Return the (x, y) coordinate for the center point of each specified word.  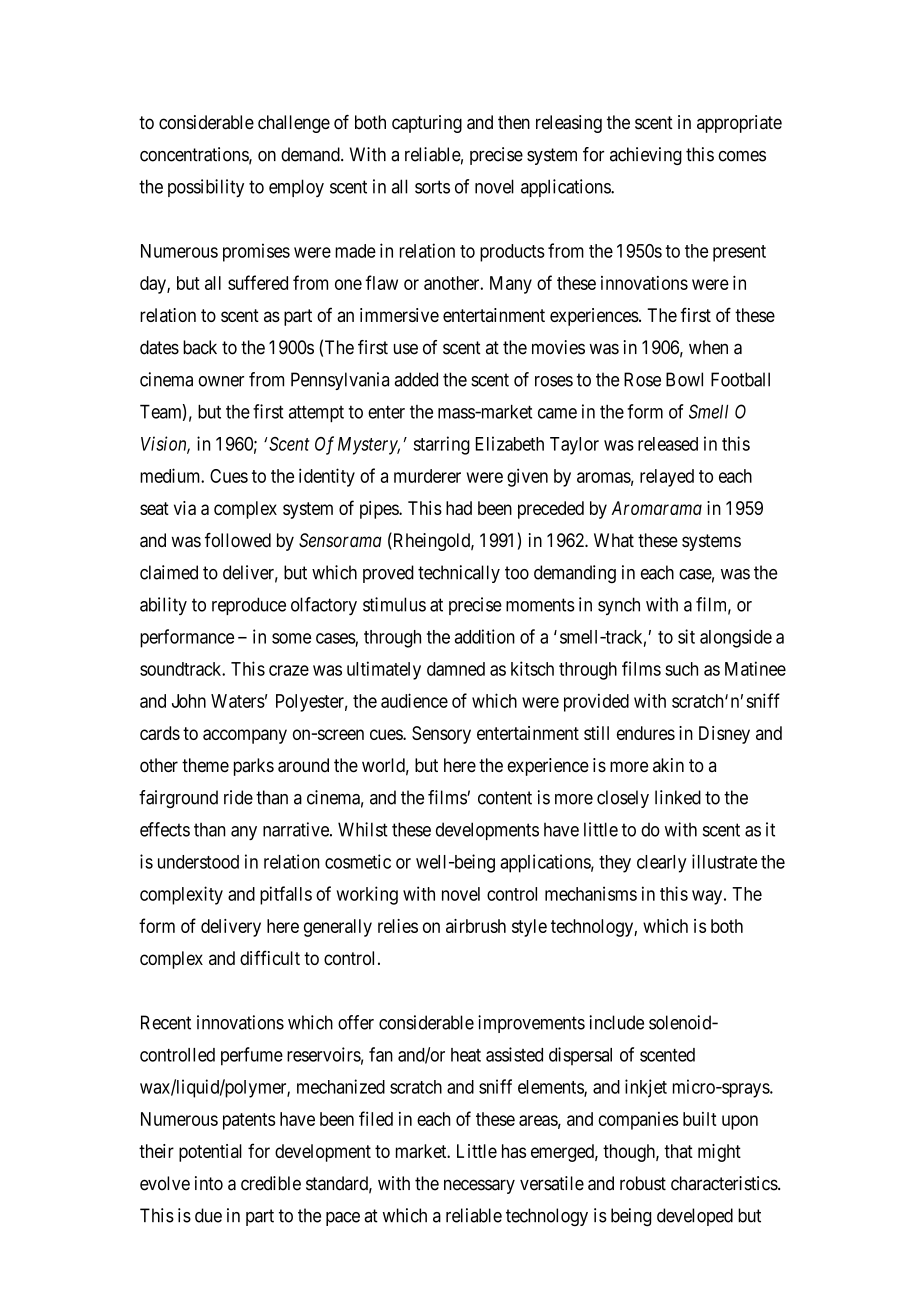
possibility (206, 188)
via (185, 508)
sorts (432, 187)
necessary (479, 1186)
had (459, 508)
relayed (667, 478)
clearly (662, 864)
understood (198, 862)
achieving (646, 156)
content (505, 798)
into (209, 1183)
